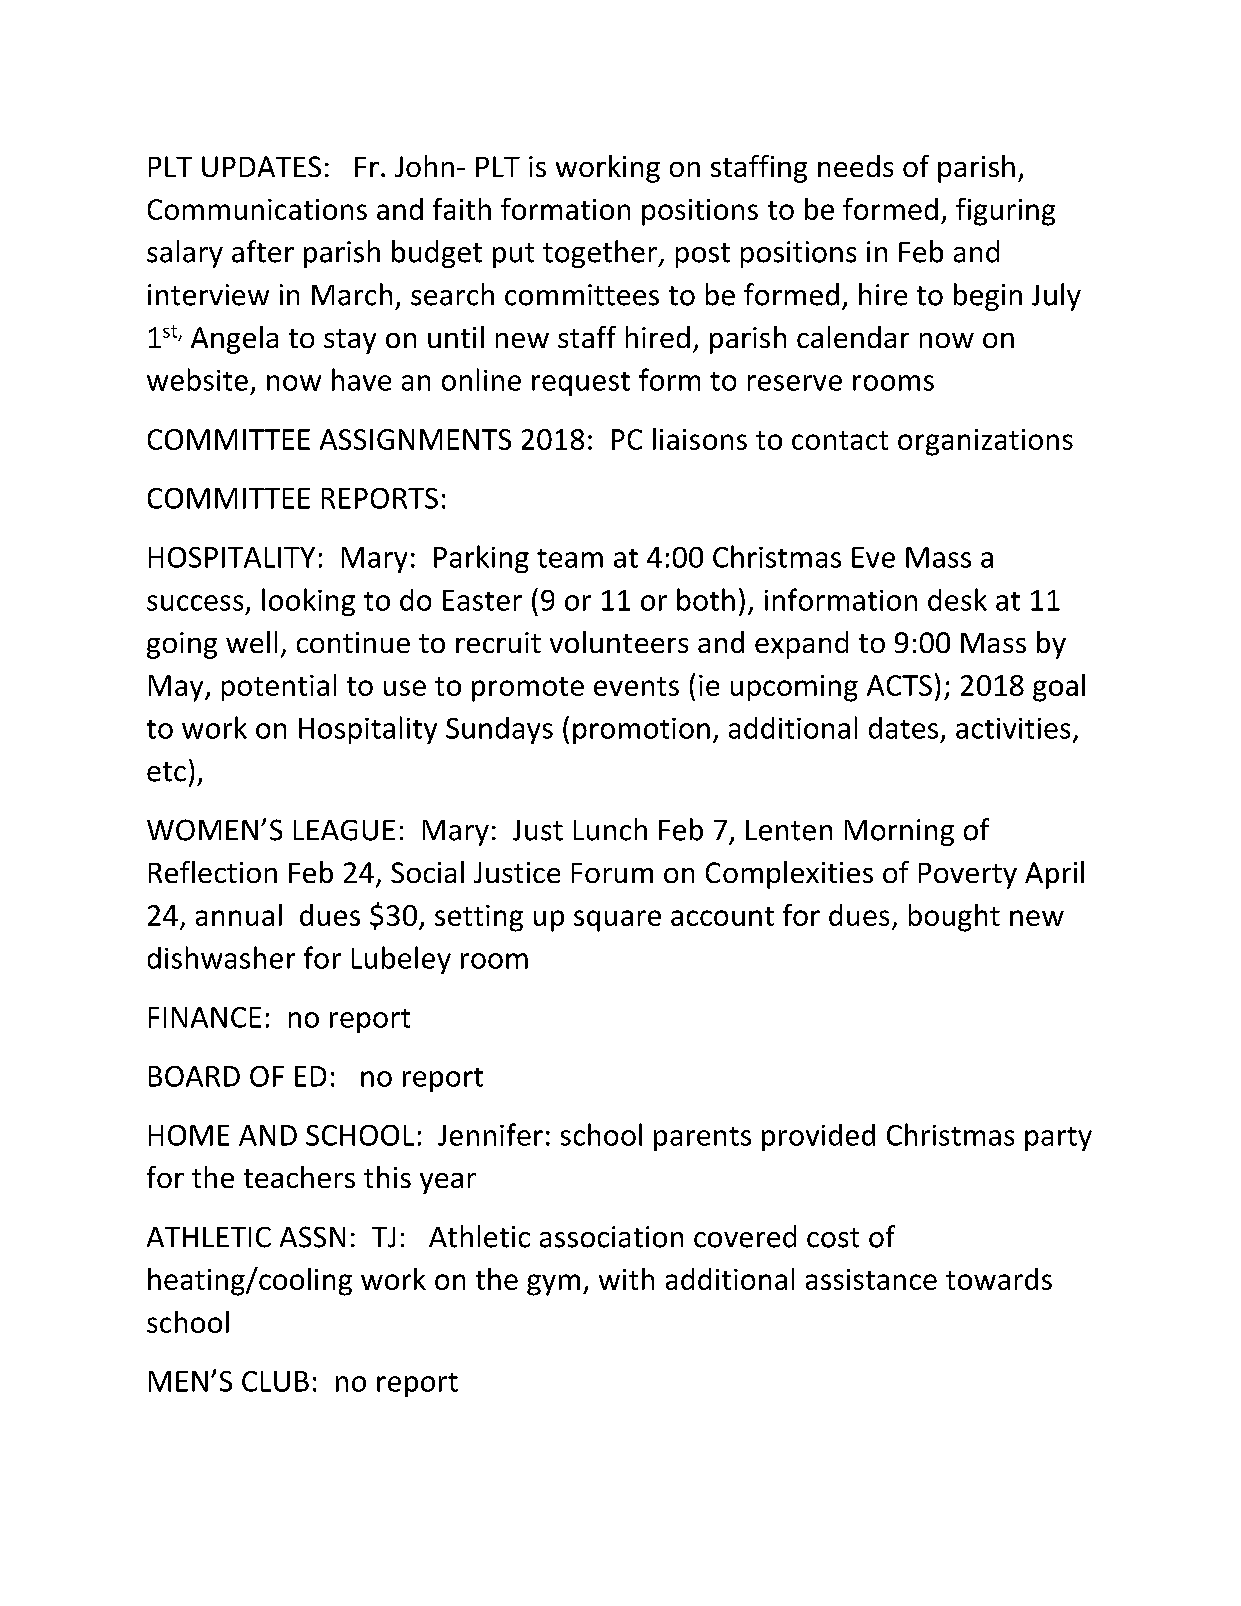 This page has width=1241, height=1606. Describe the element at coordinates (415, 439) in the page. I see `ASSIGNMENTS` at that location.
